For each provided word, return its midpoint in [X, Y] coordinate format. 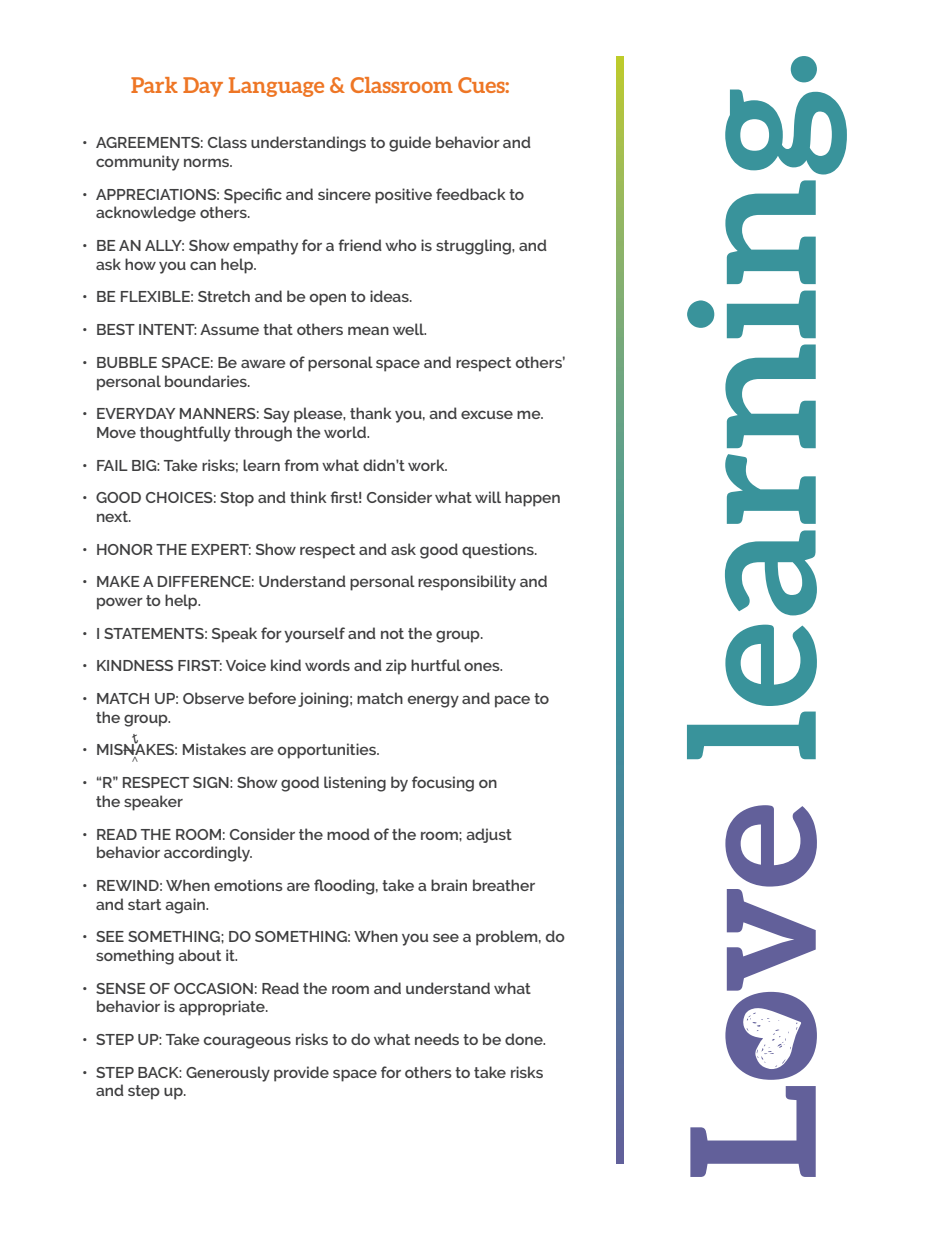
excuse [487, 414]
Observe [213, 698]
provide [301, 1074]
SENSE [120, 988]
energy [433, 701]
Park [154, 85]
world [346, 432]
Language [276, 87]
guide [410, 144]
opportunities [328, 751]
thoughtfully [185, 434]
